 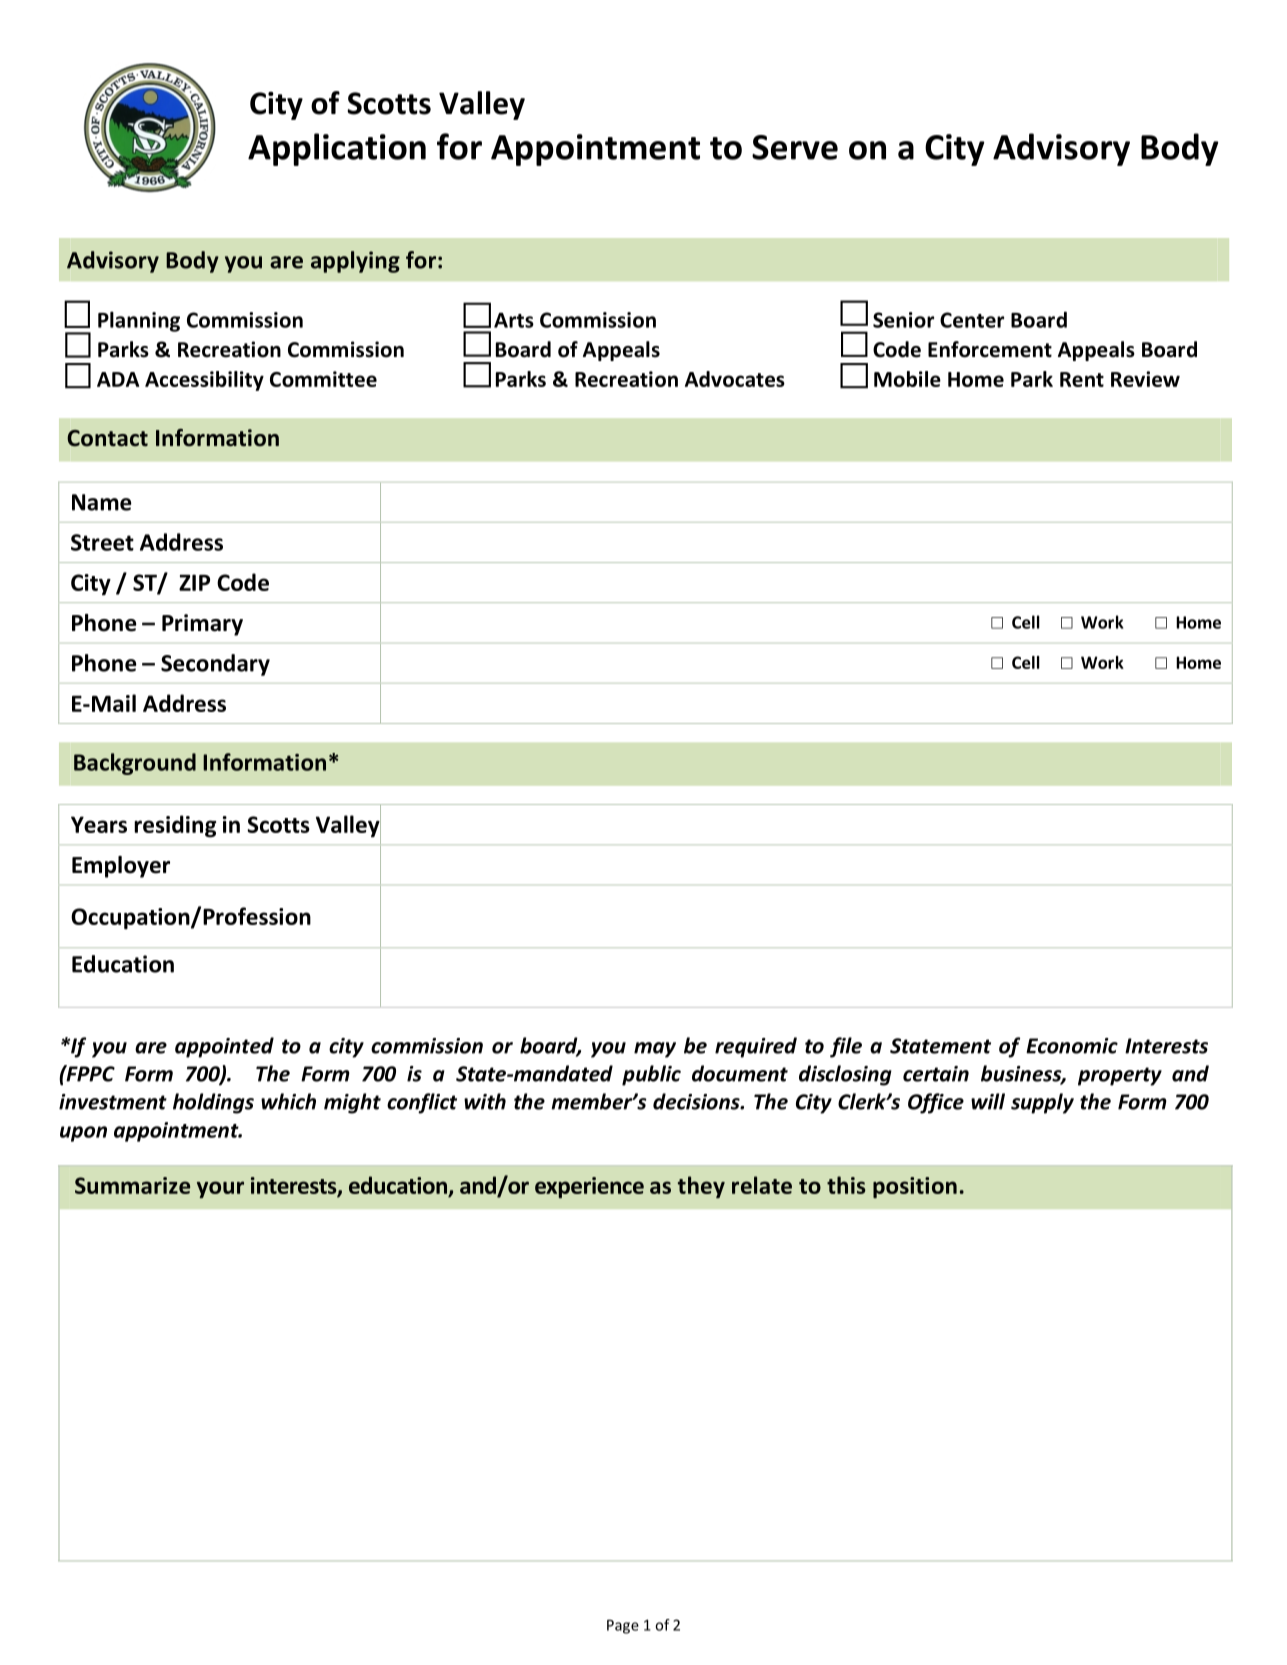 What do you see at coordinates (175, 826) in the screenshot?
I see `residing` at bounding box center [175, 826].
